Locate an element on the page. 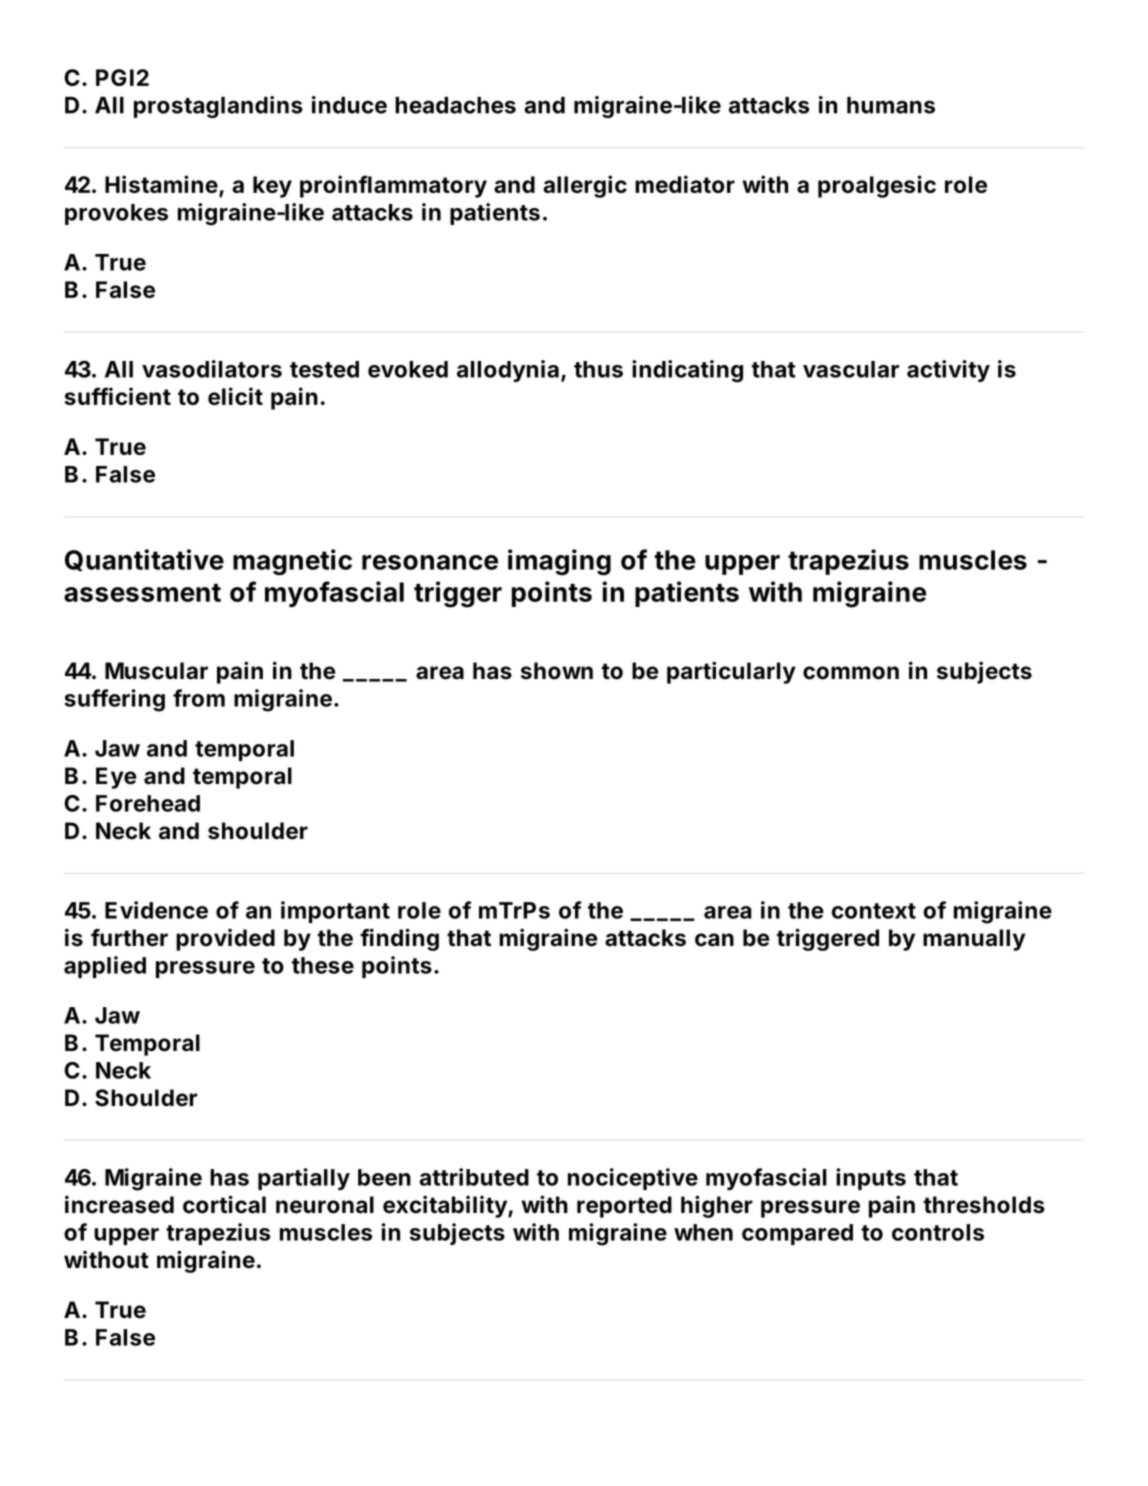 The width and height of the document is (1148, 1486). humans is located at coordinates (891, 105).
